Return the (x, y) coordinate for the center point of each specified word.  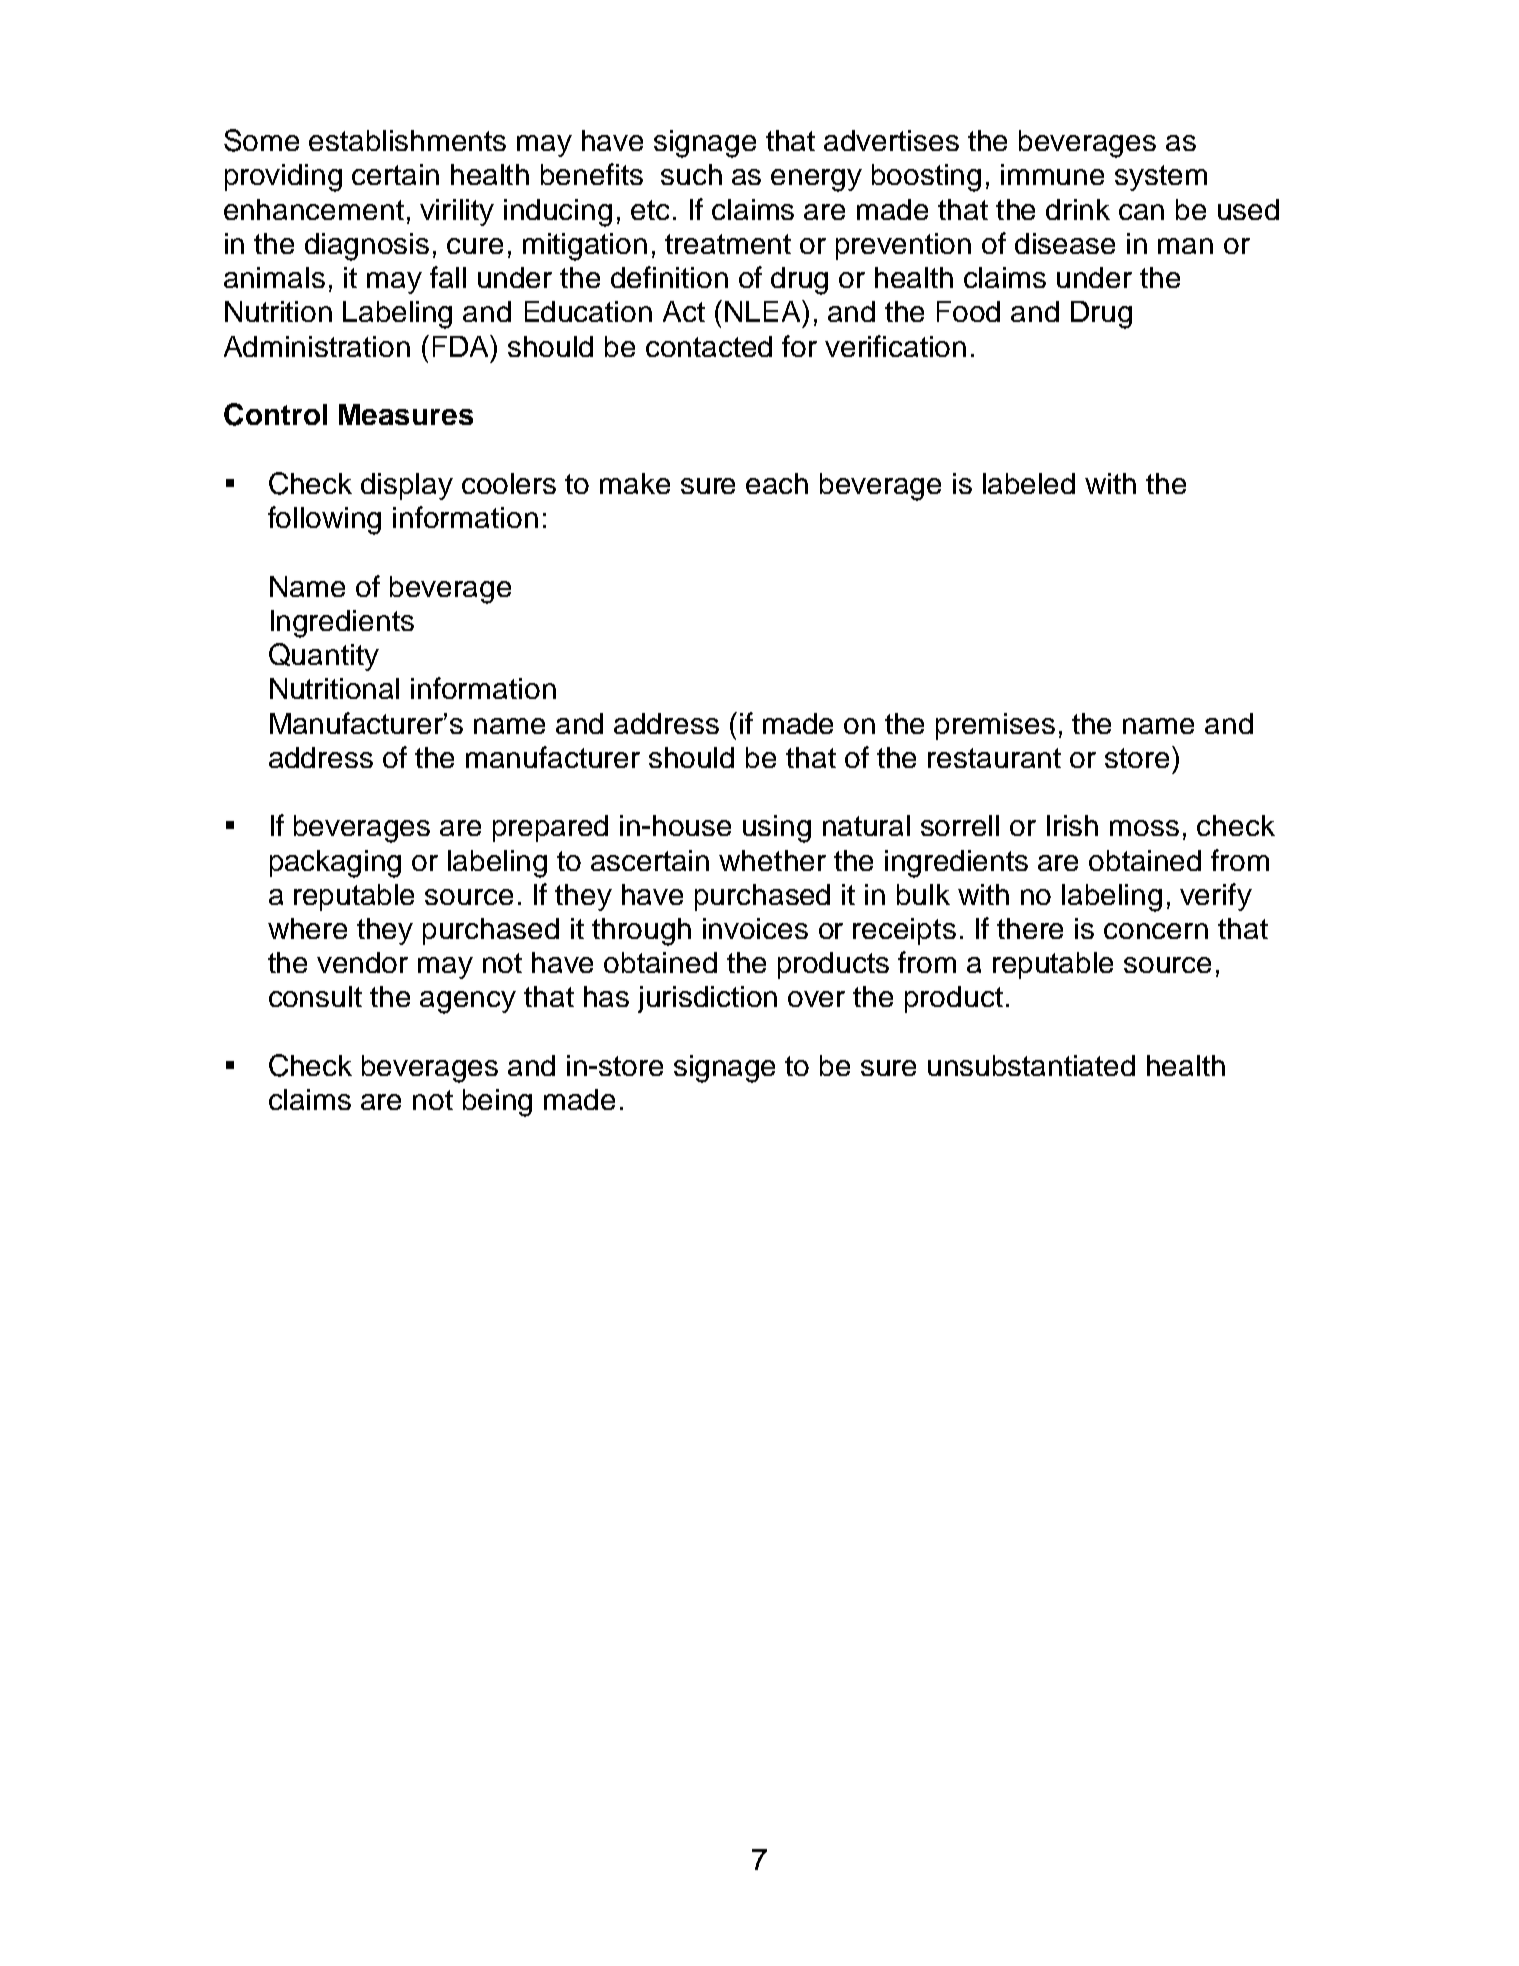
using (777, 829)
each (777, 483)
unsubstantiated (1031, 1065)
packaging (335, 864)
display (407, 486)
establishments (407, 140)
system (1161, 178)
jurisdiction (707, 999)
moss (1144, 828)
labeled (1029, 483)
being (497, 1103)
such (691, 174)
